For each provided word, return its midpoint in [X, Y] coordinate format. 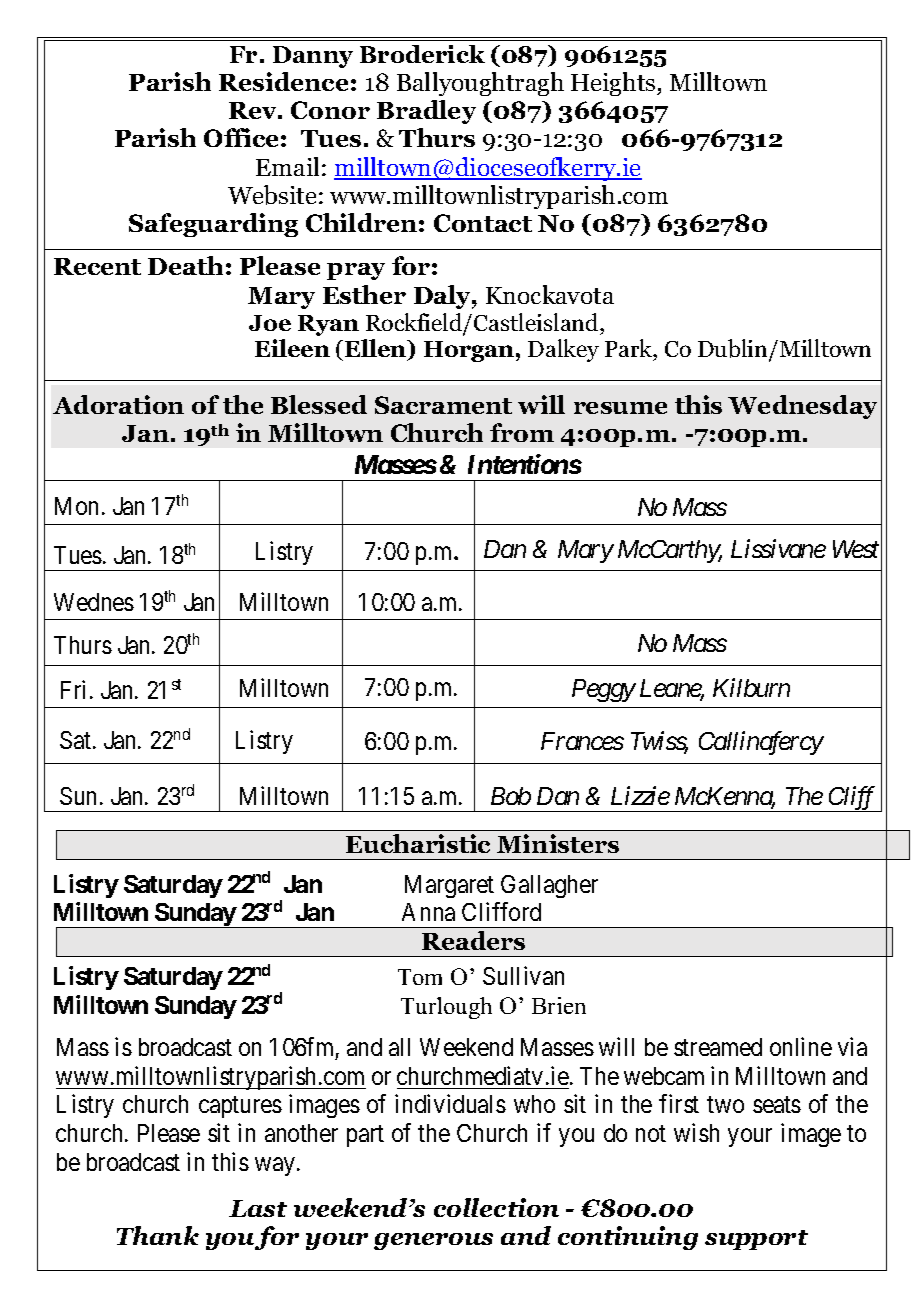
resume [620, 408]
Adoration [118, 404]
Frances [582, 741]
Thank [158, 1235]
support [756, 1240]
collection [496, 1207]
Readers [473, 940]
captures [240, 1107]
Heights [614, 84]
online [801, 1046]
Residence [283, 81]
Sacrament [443, 405]
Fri [73, 689]
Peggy [604, 690]
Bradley [426, 112]
